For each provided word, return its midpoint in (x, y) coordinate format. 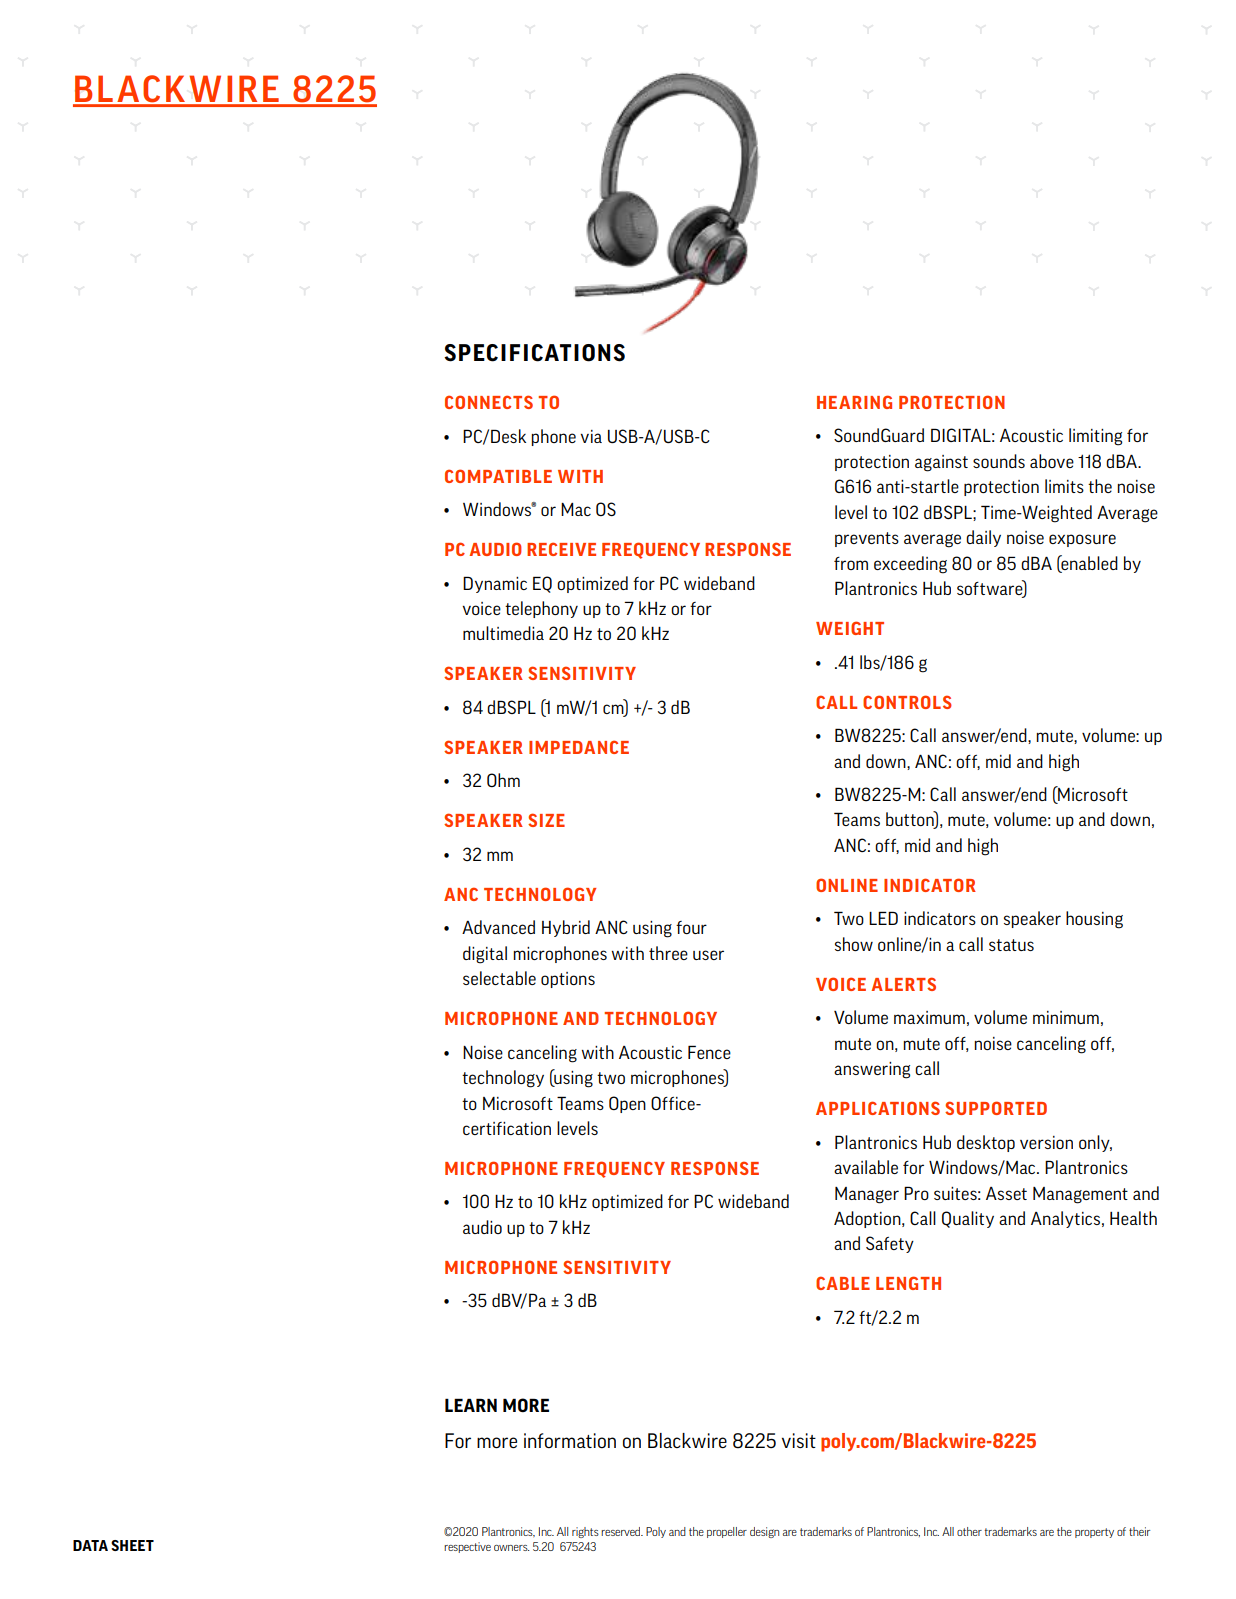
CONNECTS (489, 402)
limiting (1095, 437)
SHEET (132, 1545)
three (668, 953)
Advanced (498, 927)
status (1011, 945)
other (969, 1531)
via (591, 436)
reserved (622, 1531)
